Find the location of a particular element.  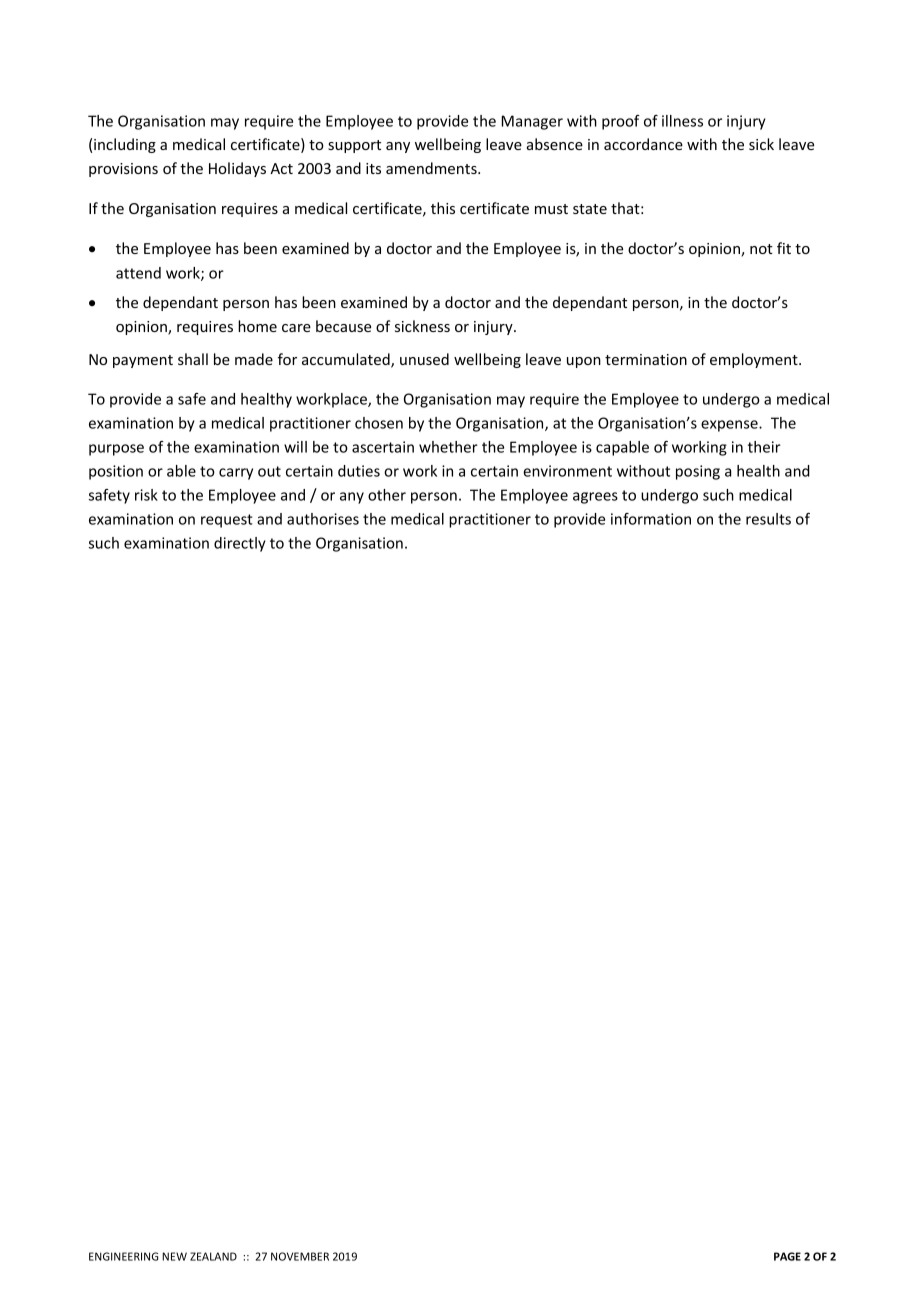

NOVEMBER is located at coordinates (300, 1256).
